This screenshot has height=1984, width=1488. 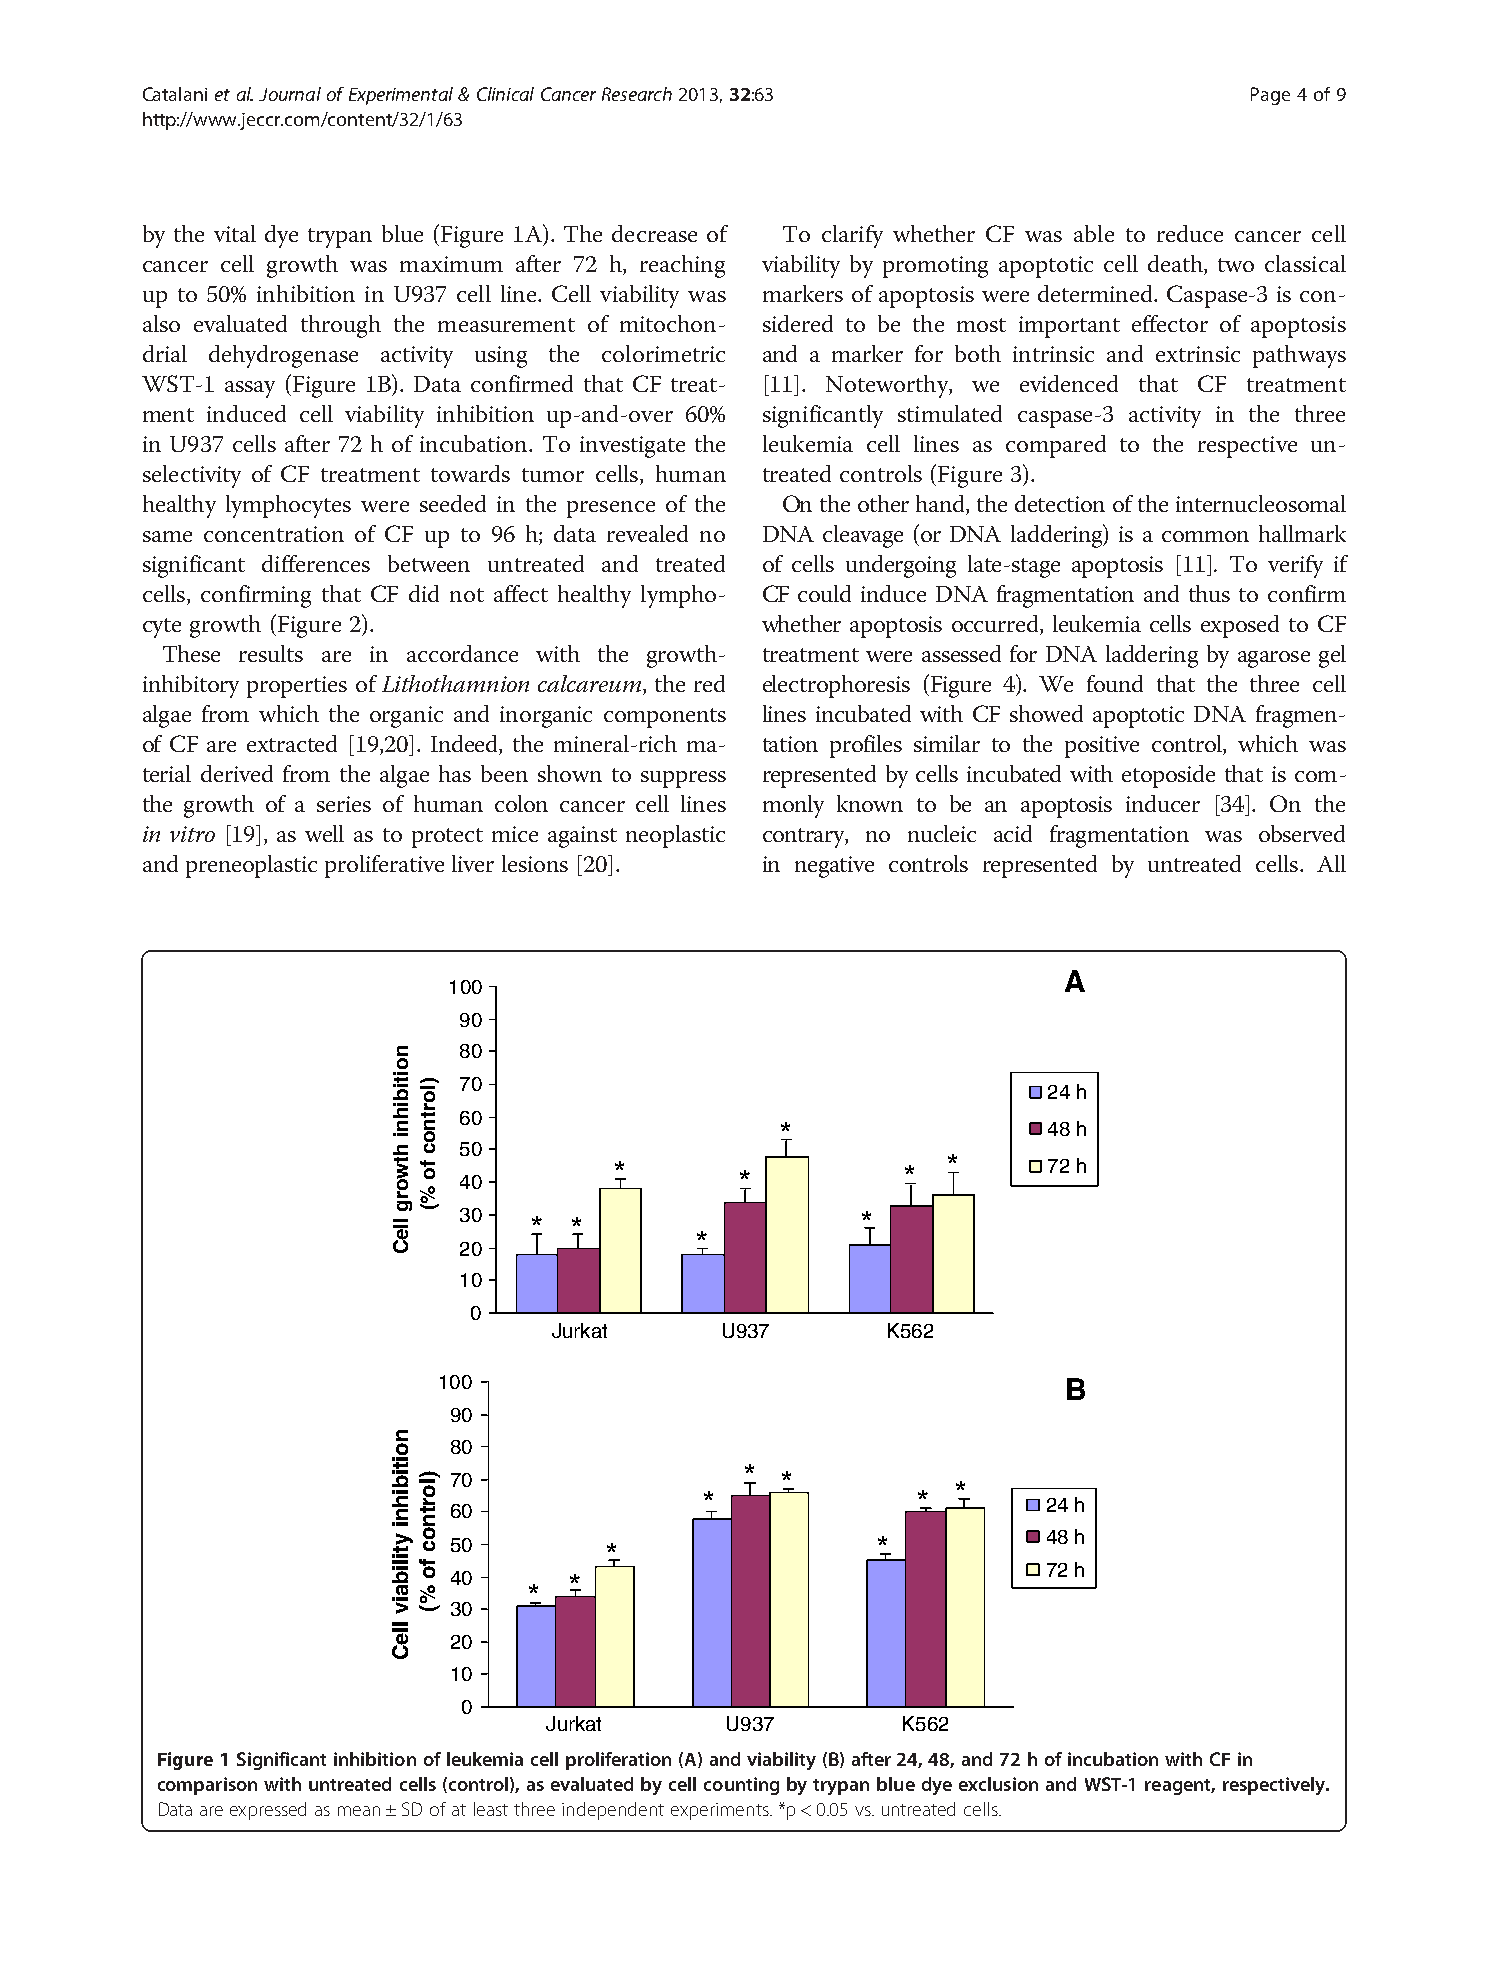 What do you see at coordinates (1115, 683) in the screenshot?
I see `found` at bounding box center [1115, 683].
